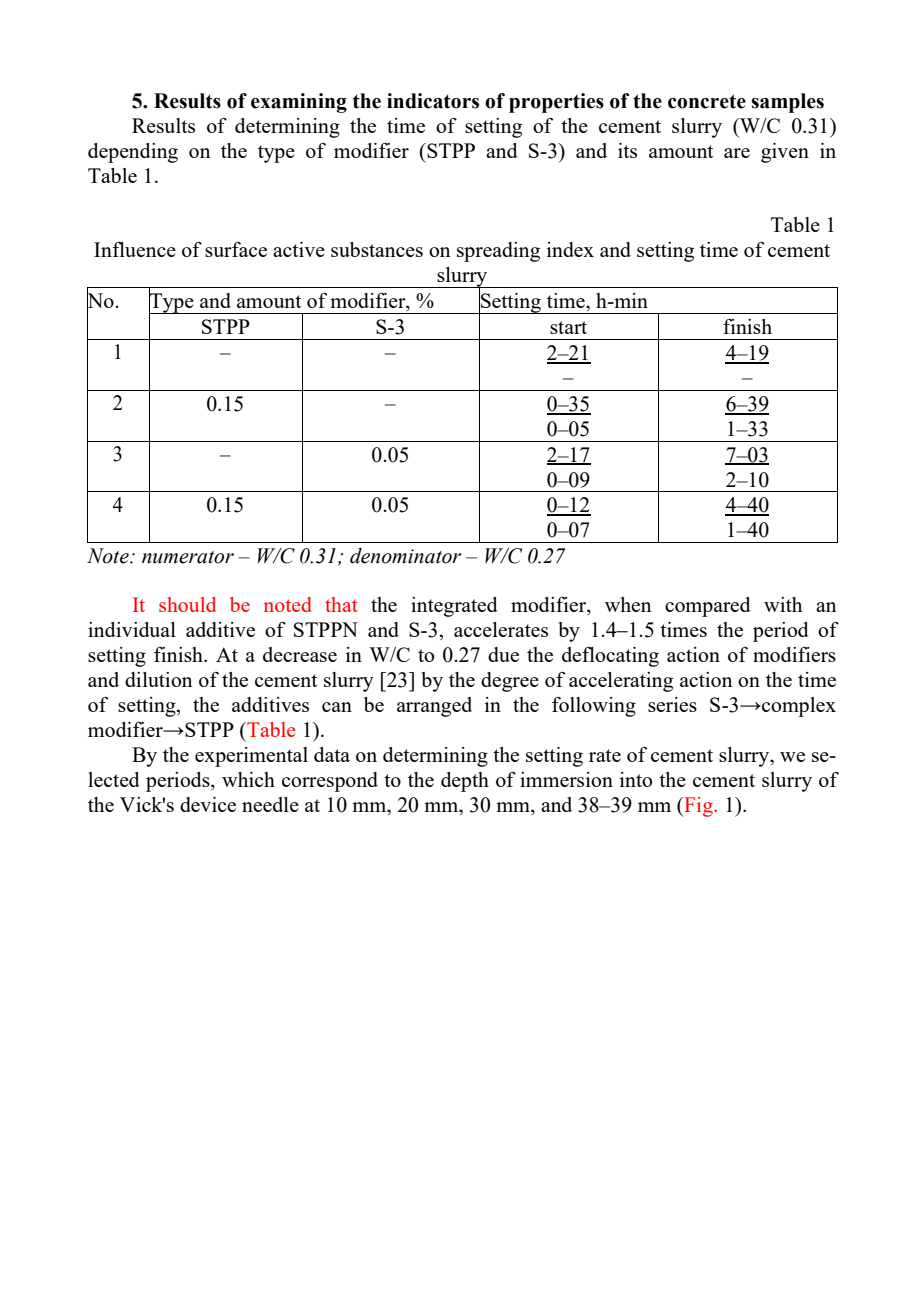 The width and height of the page is (924, 1308). I want to click on indicators, so click(433, 101).
